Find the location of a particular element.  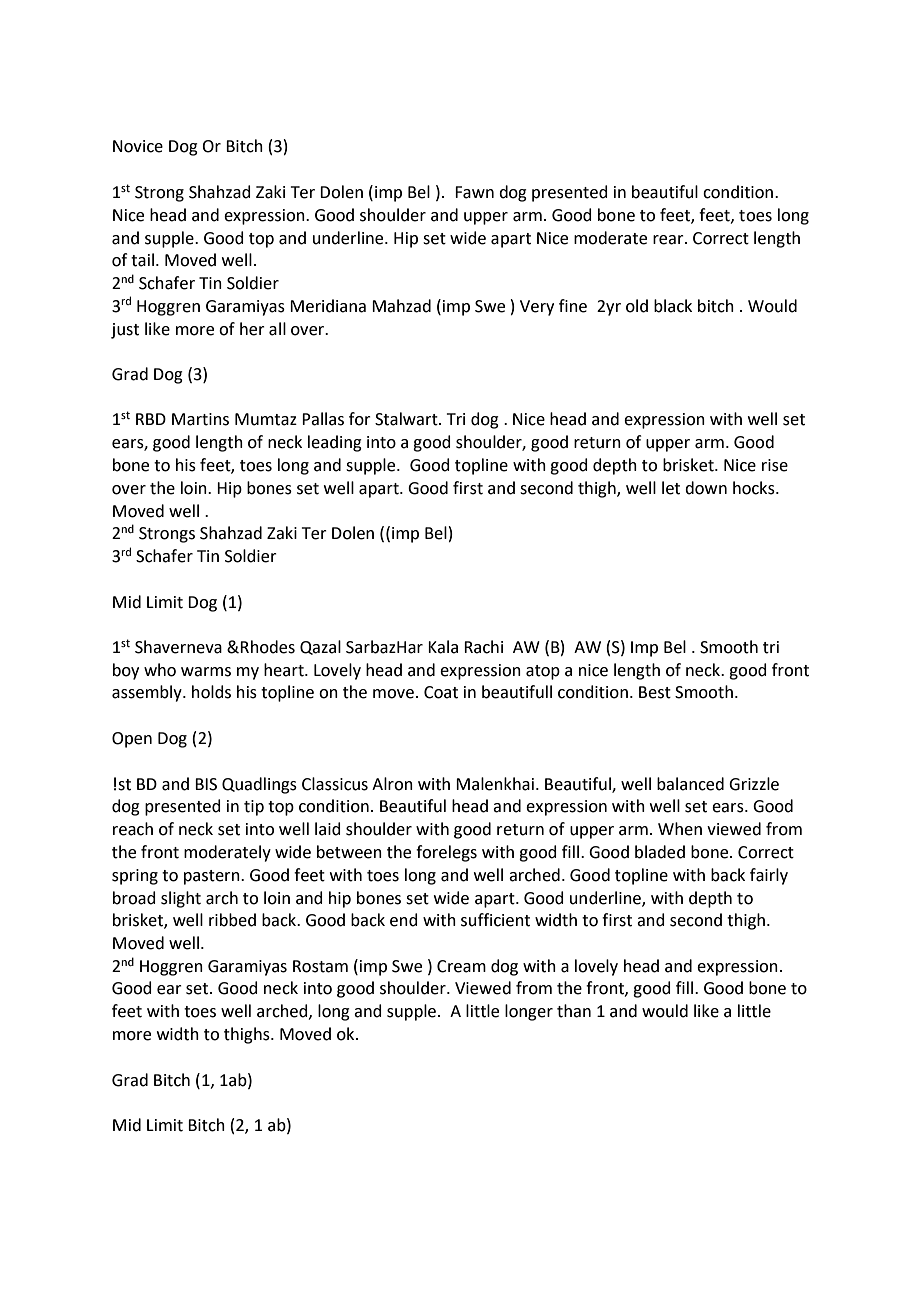

Fawn is located at coordinates (474, 192).
